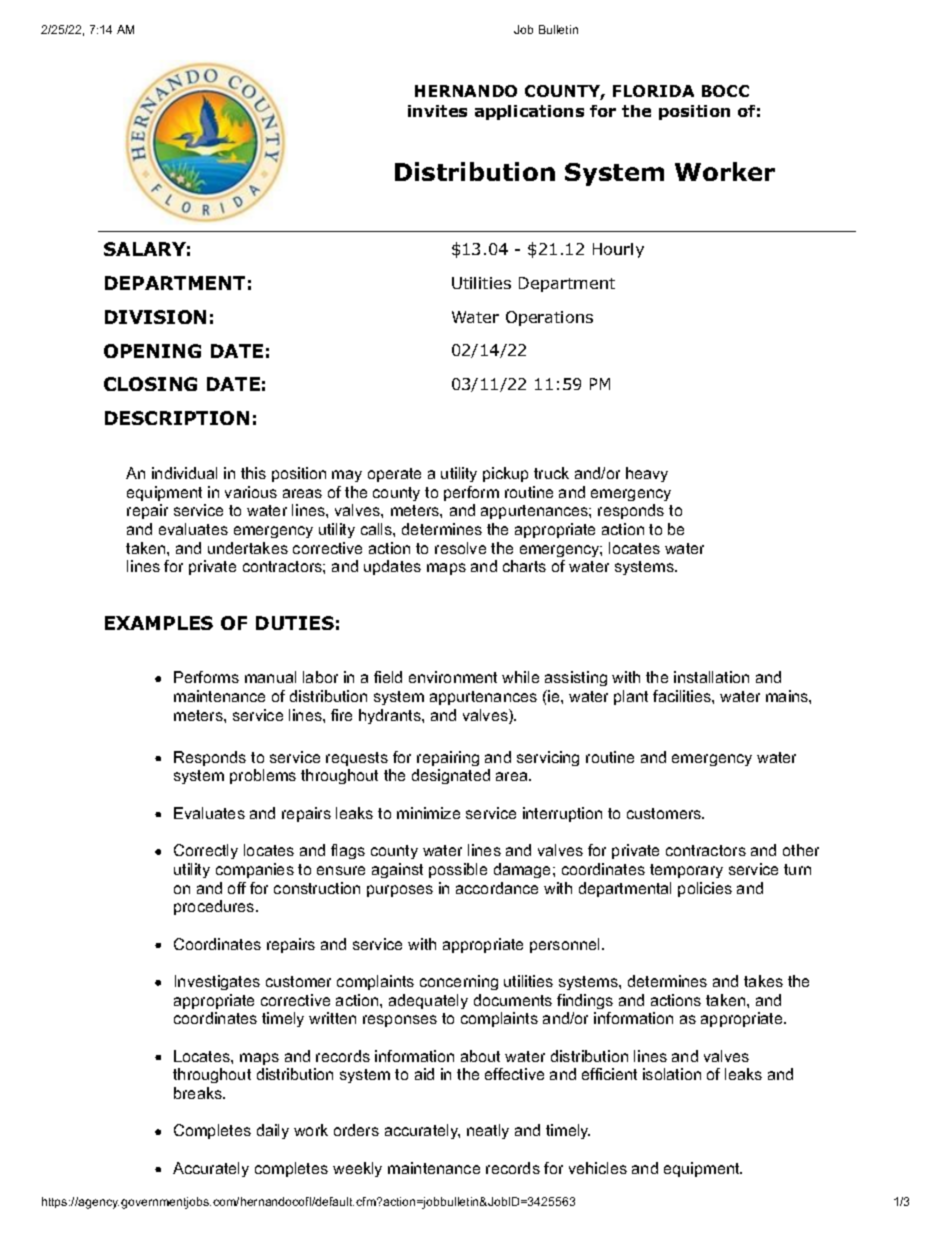  Describe the element at coordinates (529, 112) in the screenshot. I see `applications` at that location.
